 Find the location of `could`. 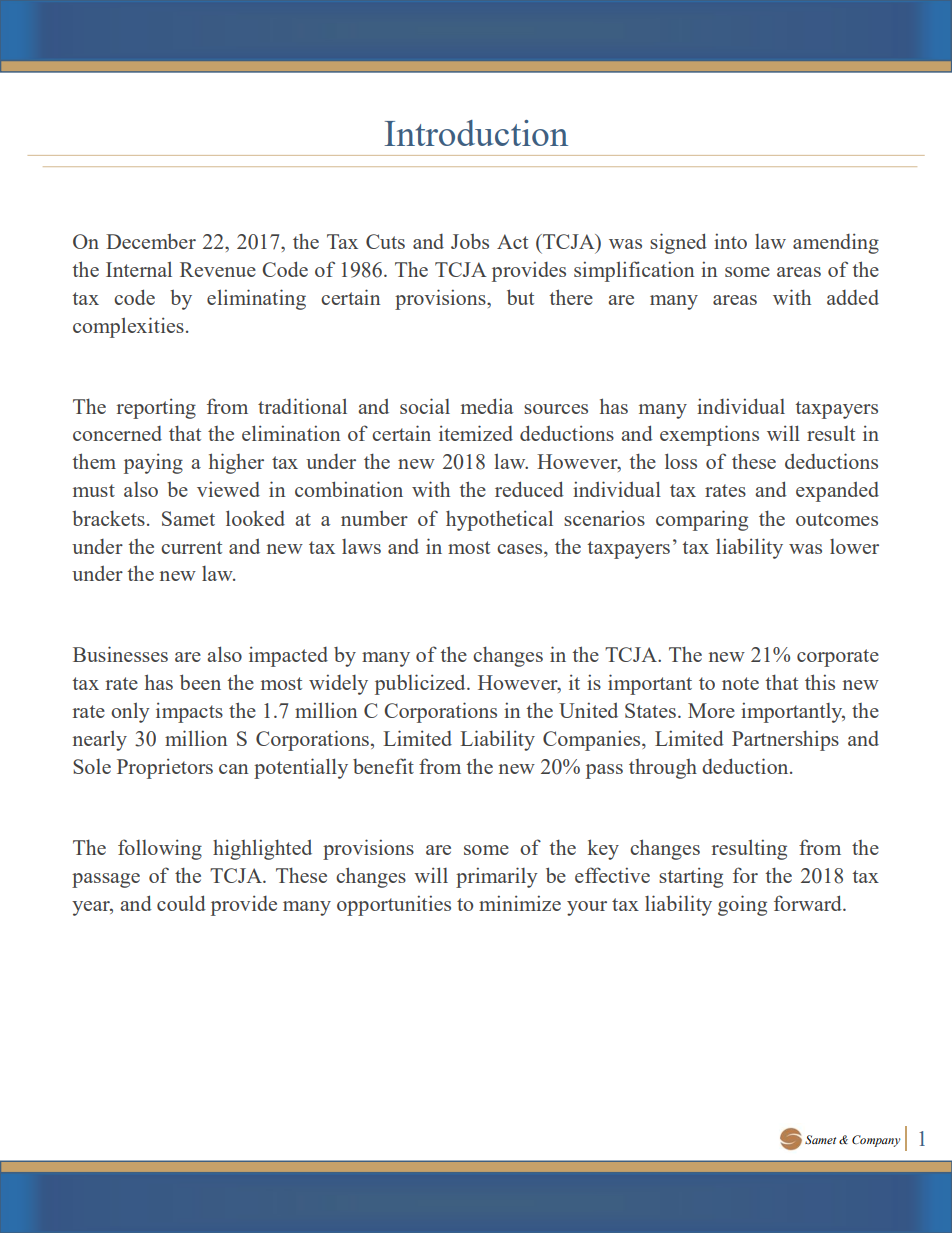

could is located at coordinates (181, 903).
